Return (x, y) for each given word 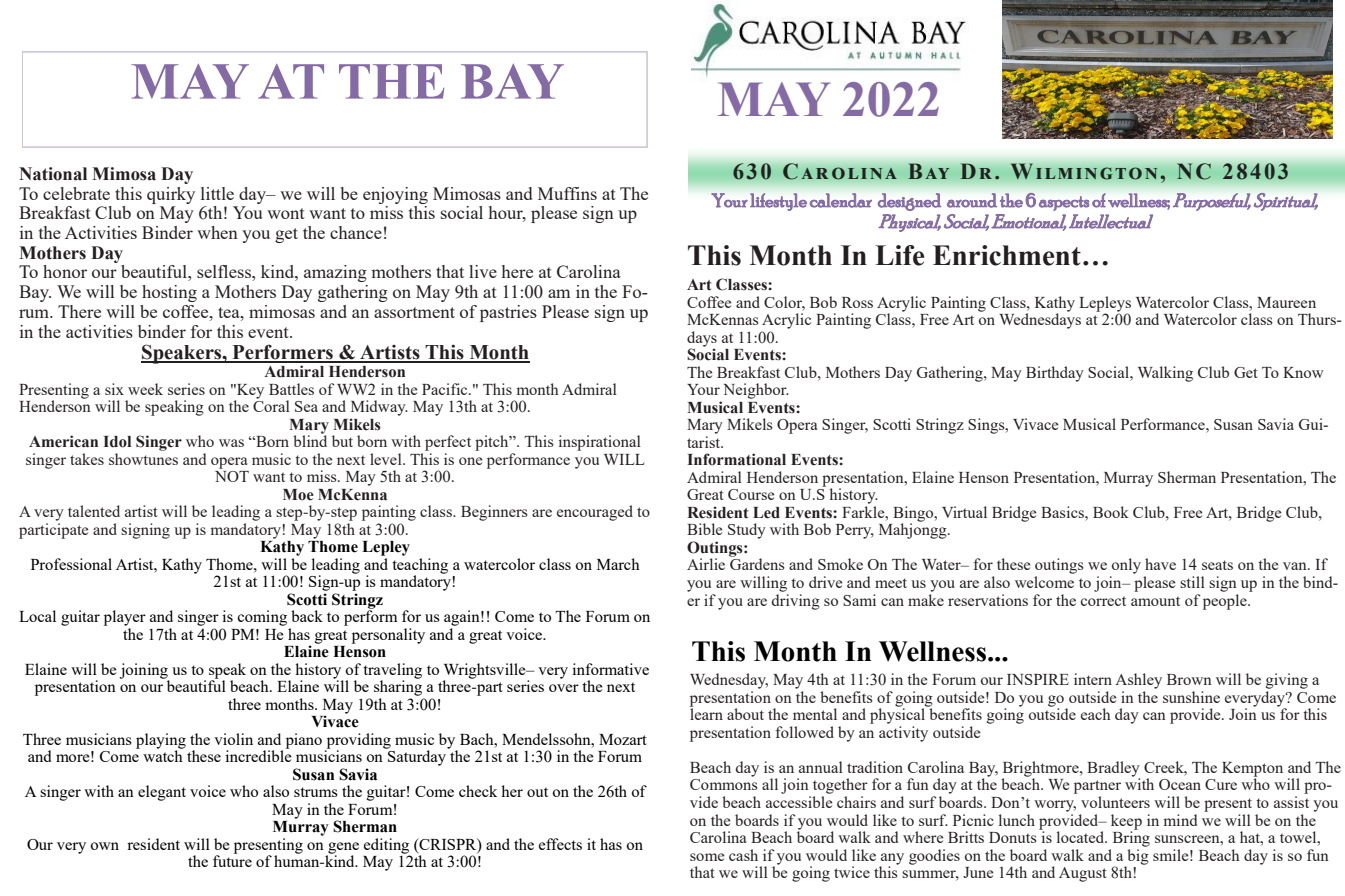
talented (94, 511)
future (232, 860)
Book (1111, 512)
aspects (1064, 203)
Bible (705, 529)
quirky (171, 195)
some (707, 857)
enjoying (395, 195)
